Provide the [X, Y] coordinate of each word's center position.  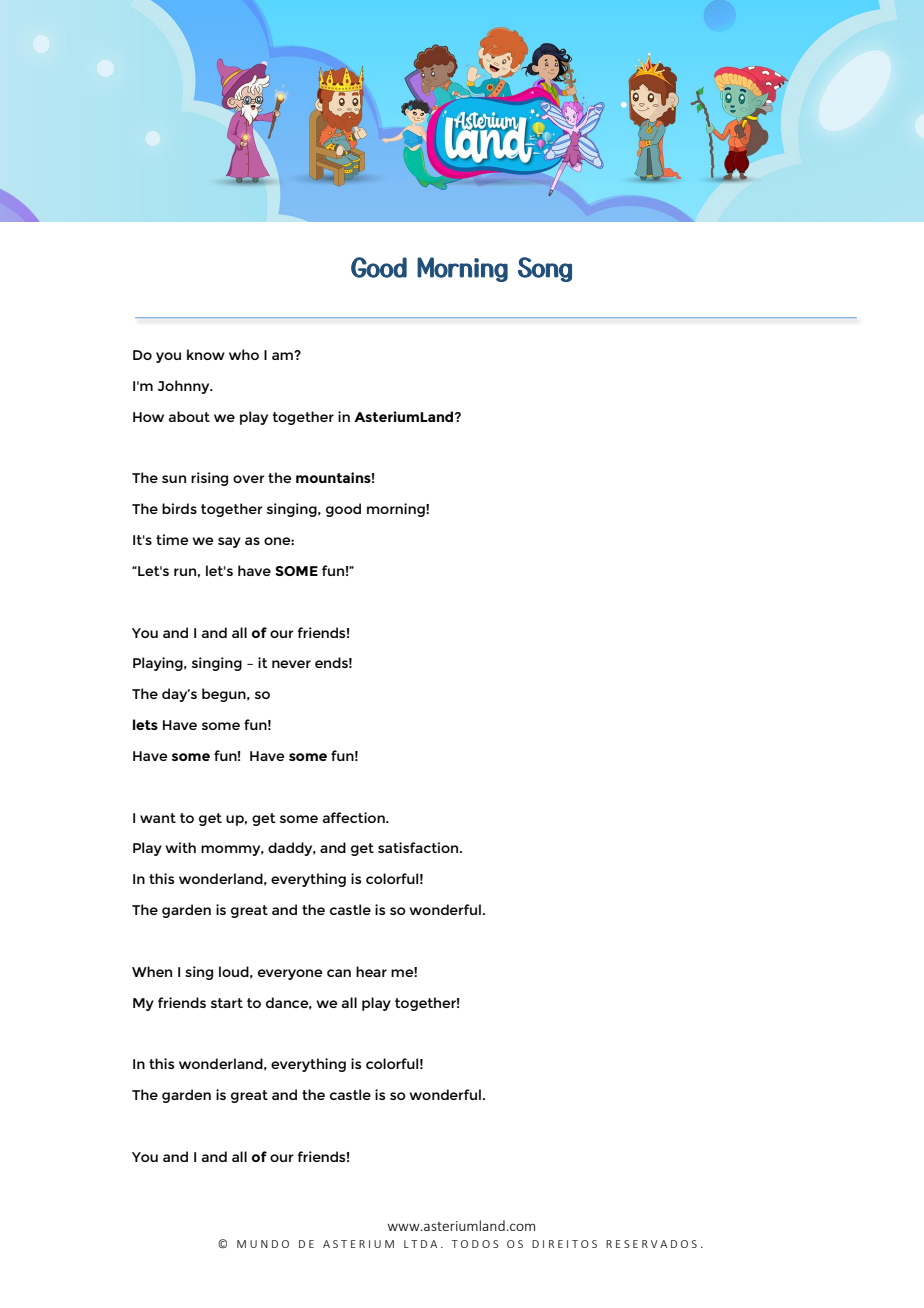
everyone [290, 974]
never [291, 664]
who [244, 354]
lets [145, 724]
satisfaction [419, 847]
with [180, 847]
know [206, 354]
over [249, 479]
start [227, 1003]
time [172, 539]
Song [545, 269]
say [229, 542]
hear [371, 971]
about [189, 416]
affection [355, 817]
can [339, 973]
